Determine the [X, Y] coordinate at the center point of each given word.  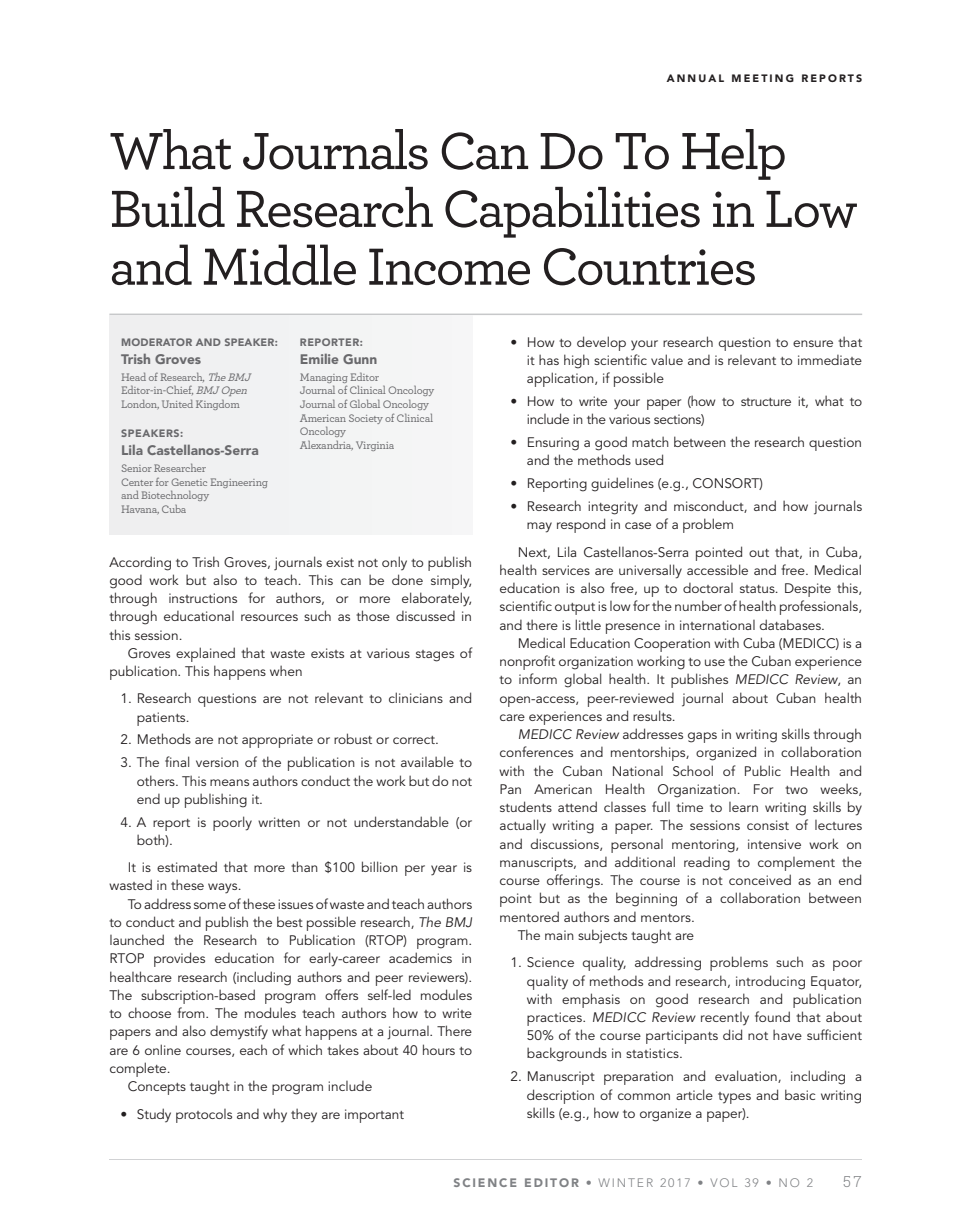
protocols [204, 1116]
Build [168, 207]
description [560, 1096]
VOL [724, 1182]
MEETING [763, 78]
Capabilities [572, 212]
